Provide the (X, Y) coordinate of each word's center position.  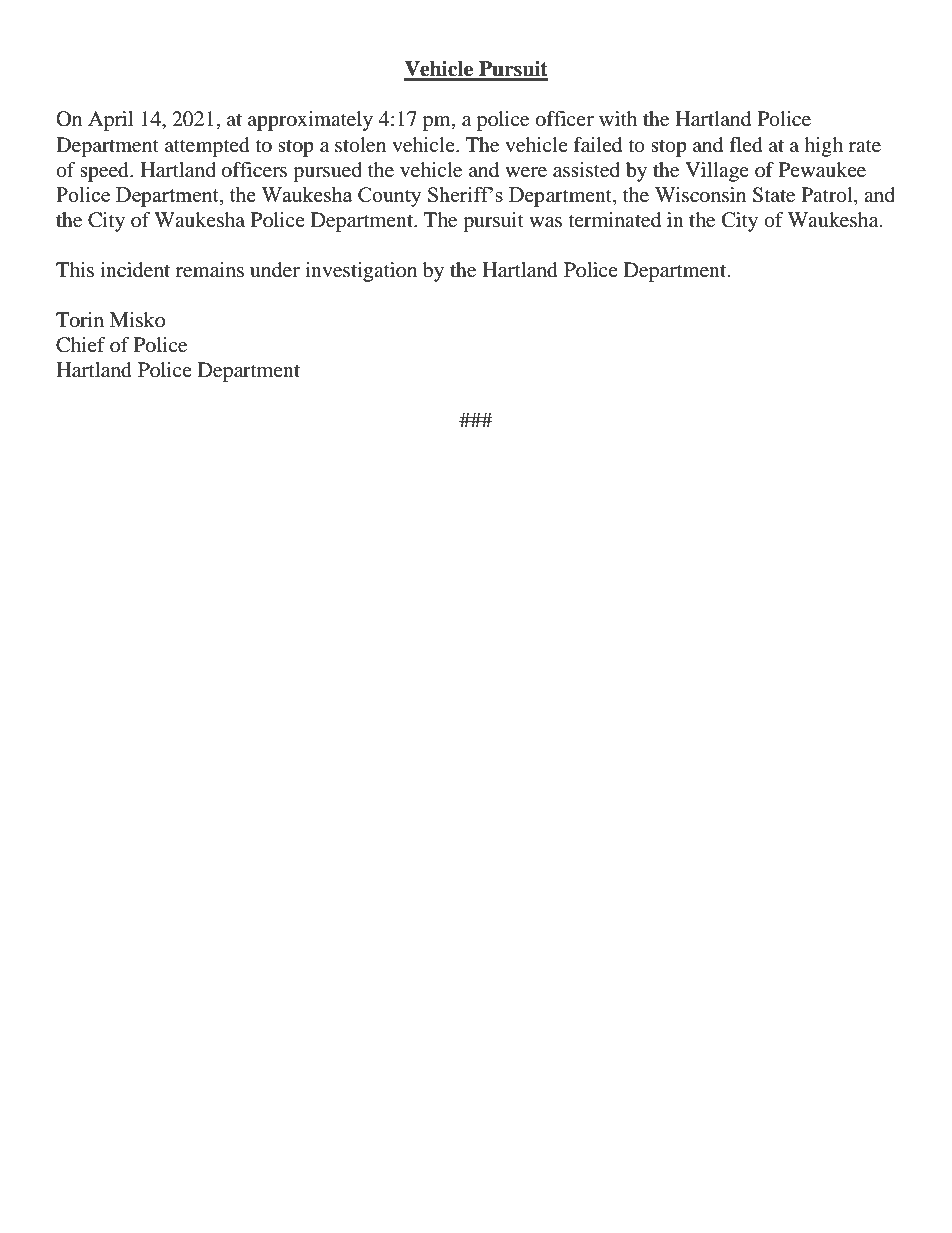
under (275, 270)
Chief (81, 345)
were (526, 172)
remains (210, 270)
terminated (615, 220)
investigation (361, 272)
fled (746, 145)
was (545, 222)
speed (105, 172)
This (75, 269)
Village (717, 172)
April (110, 121)
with (618, 118)
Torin (80, 320)
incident (135, 270)
